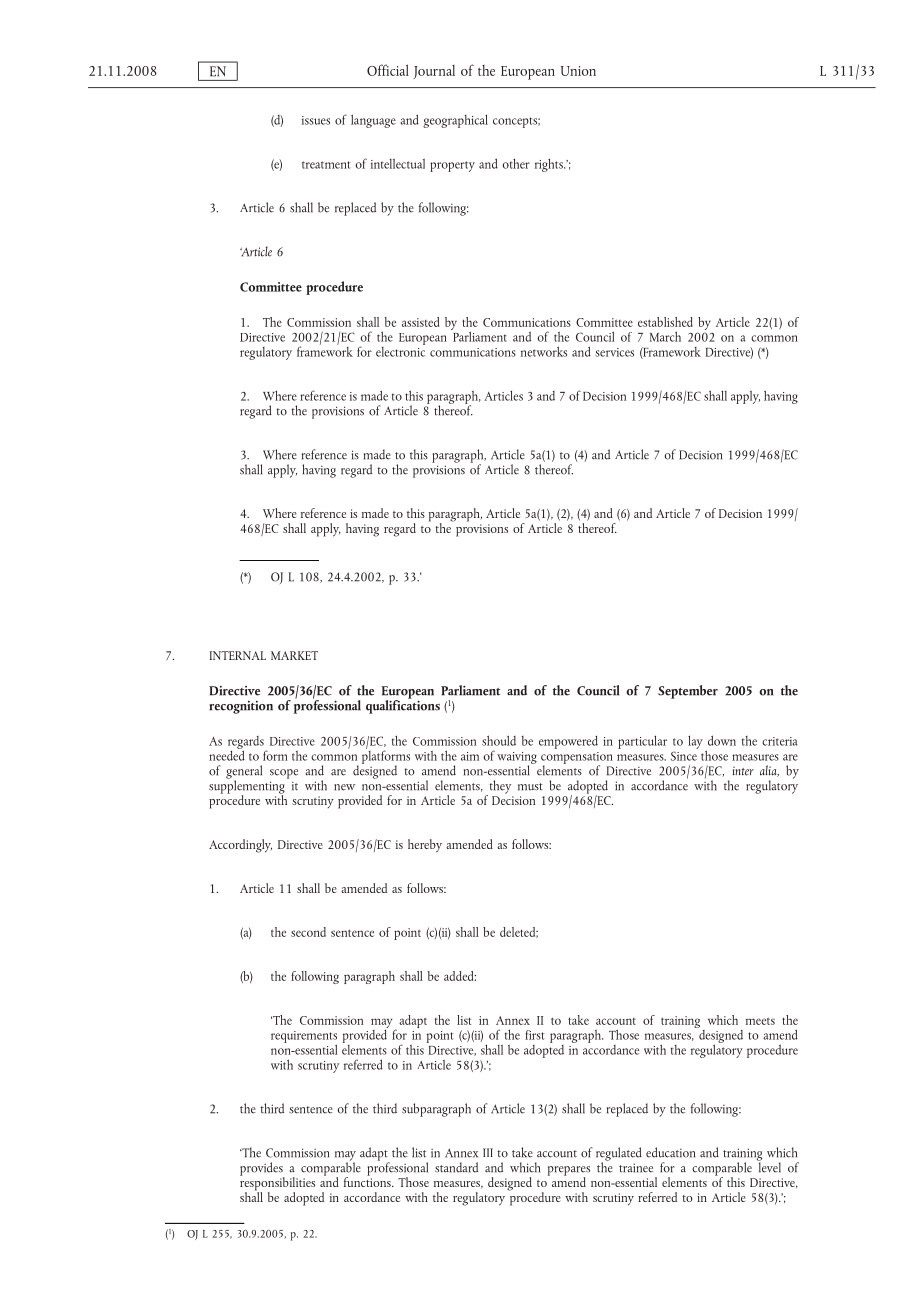 Image resolution: width=924 pixels, height=1308 pixels. Describe the element at coordinates (578, 71) in the screenshot. I see `Union` at that location.
